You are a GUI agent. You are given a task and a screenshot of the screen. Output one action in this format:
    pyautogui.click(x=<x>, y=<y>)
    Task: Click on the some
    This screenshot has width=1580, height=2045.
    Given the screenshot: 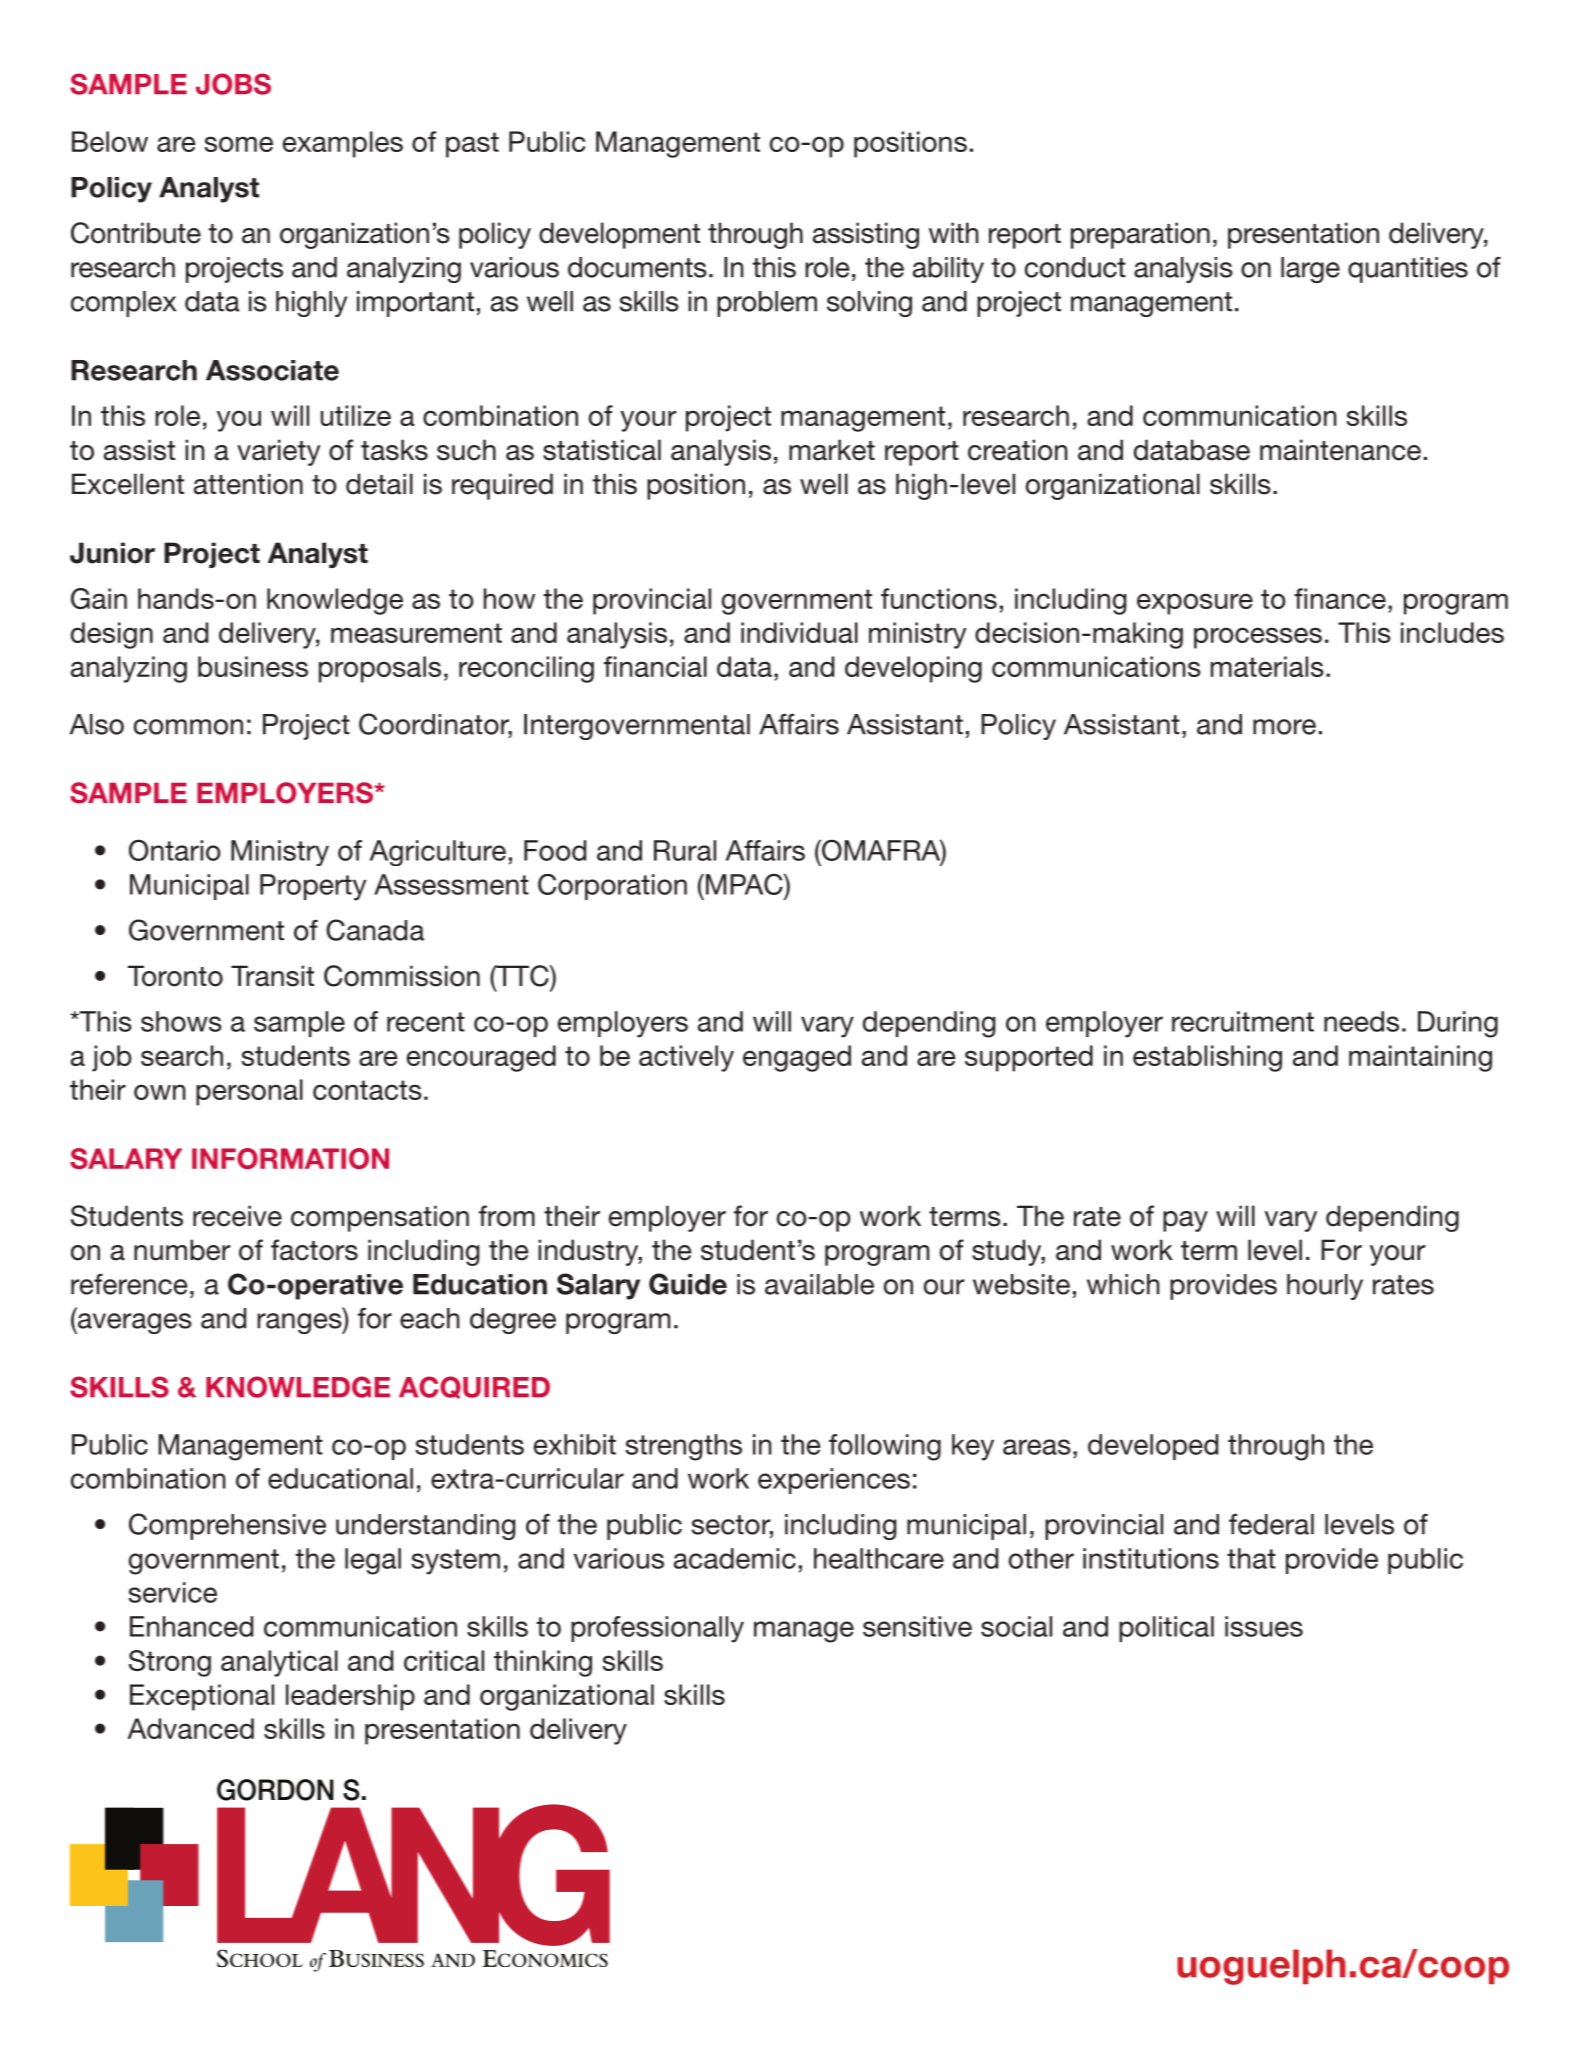 What is the action you would take?
    pyautogui.click(x=238, y=144)
